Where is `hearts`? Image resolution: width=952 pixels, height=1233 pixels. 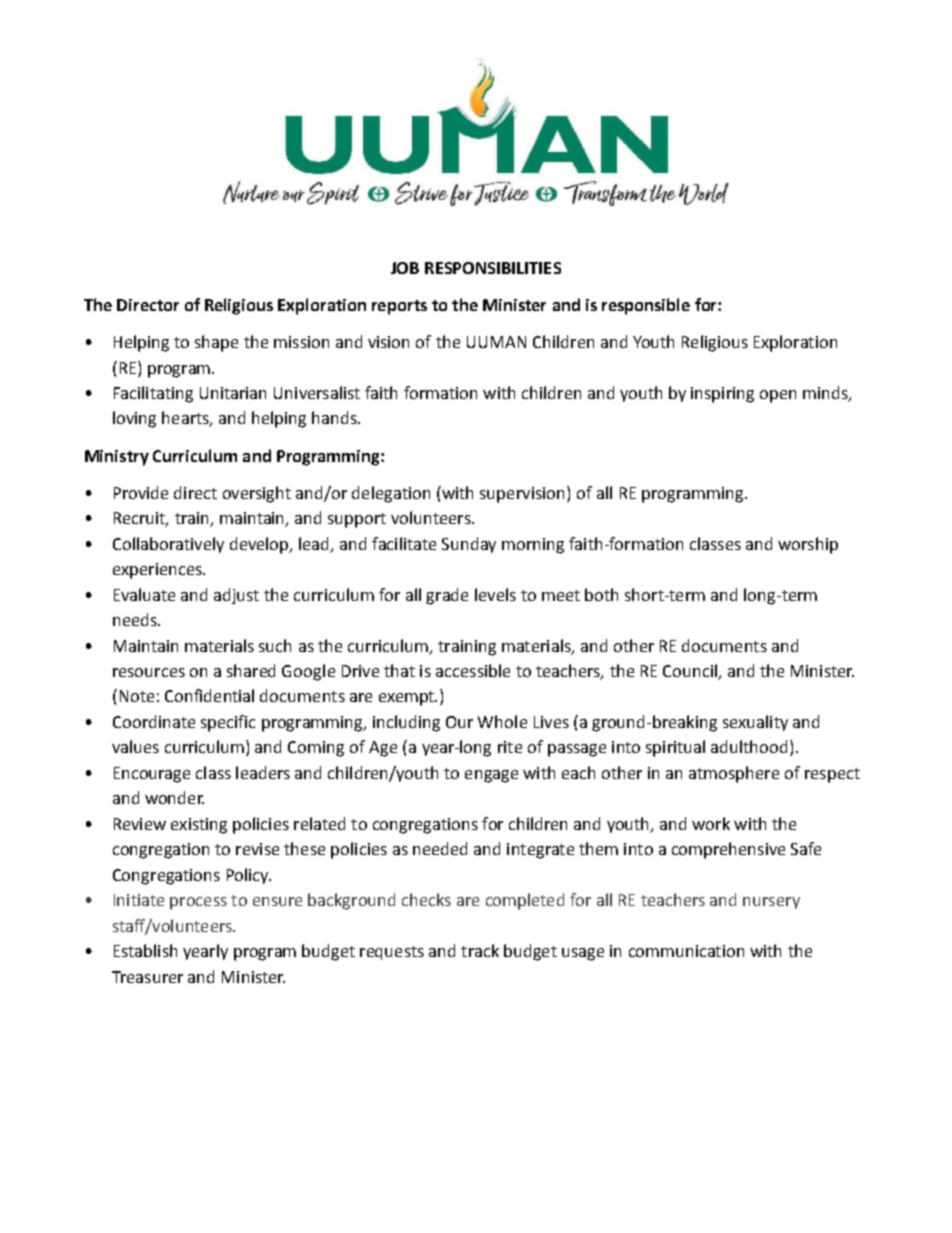
hearts is located at coordinates (186, 419).
